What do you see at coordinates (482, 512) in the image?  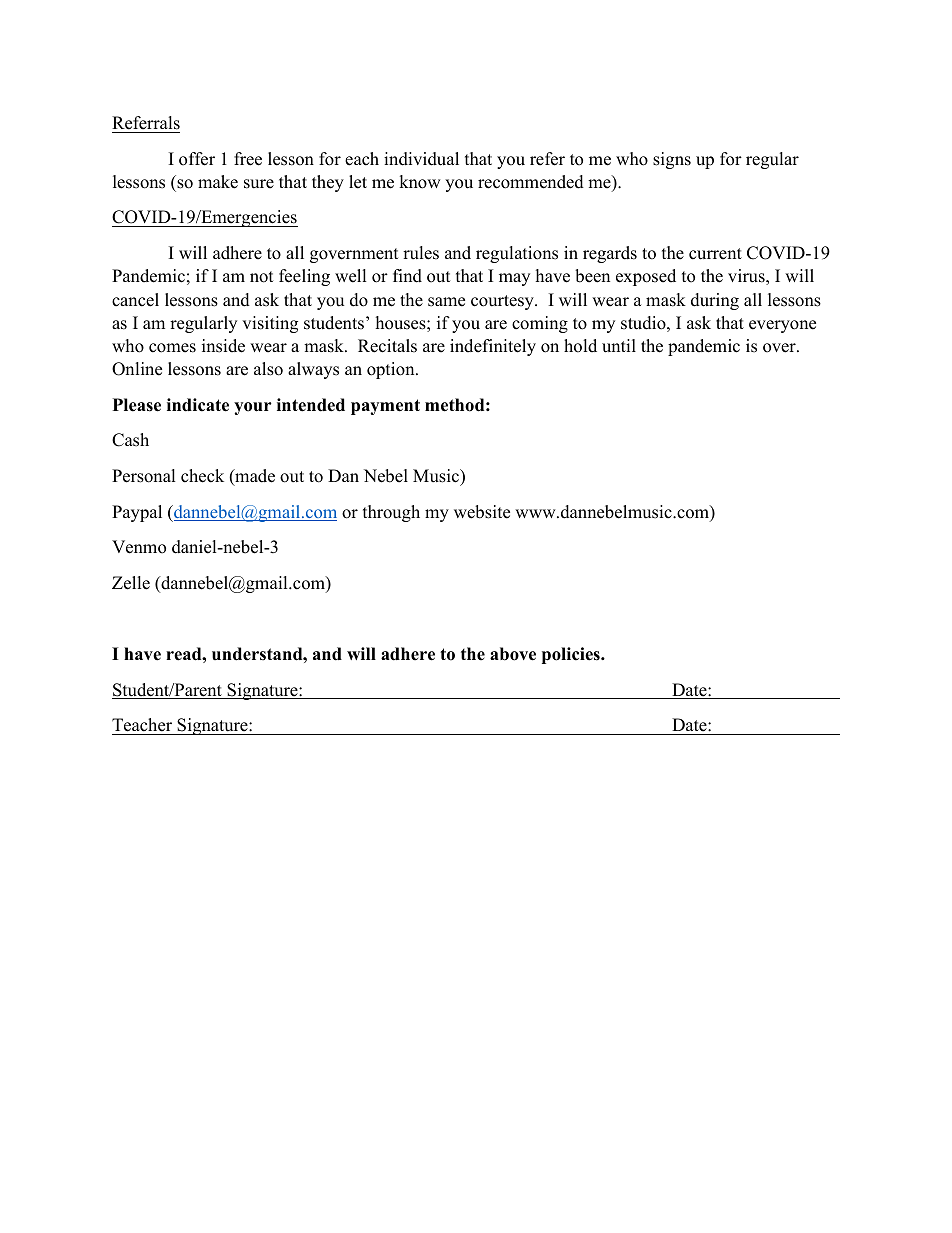 I see `website` at bounding box center [482, 512].
